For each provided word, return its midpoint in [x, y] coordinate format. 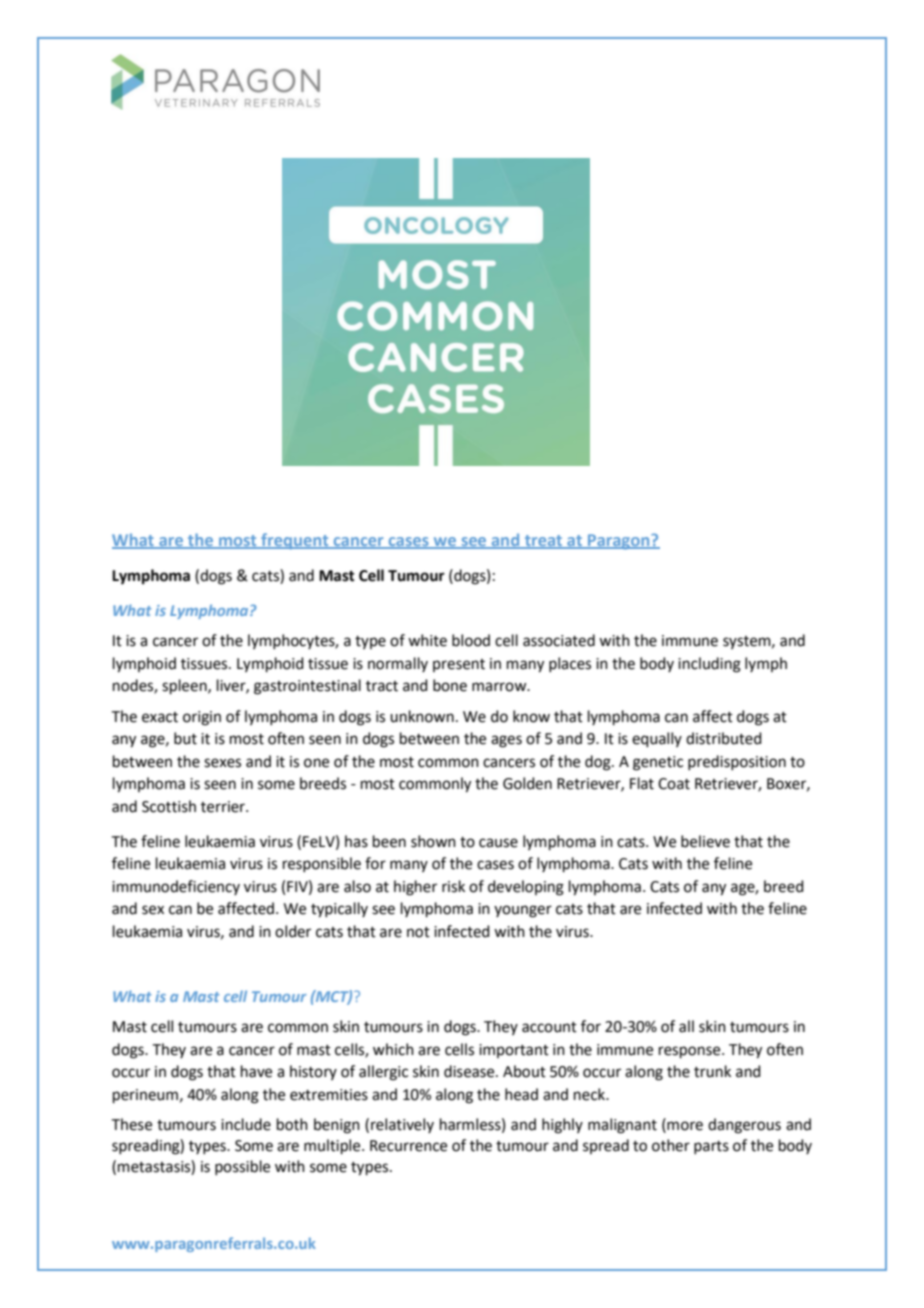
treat [543, 541]
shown [433, 841]
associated [559, 640]
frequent [295, 541]
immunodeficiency [176, 887]
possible [242, 1167]
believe [705, 841]
